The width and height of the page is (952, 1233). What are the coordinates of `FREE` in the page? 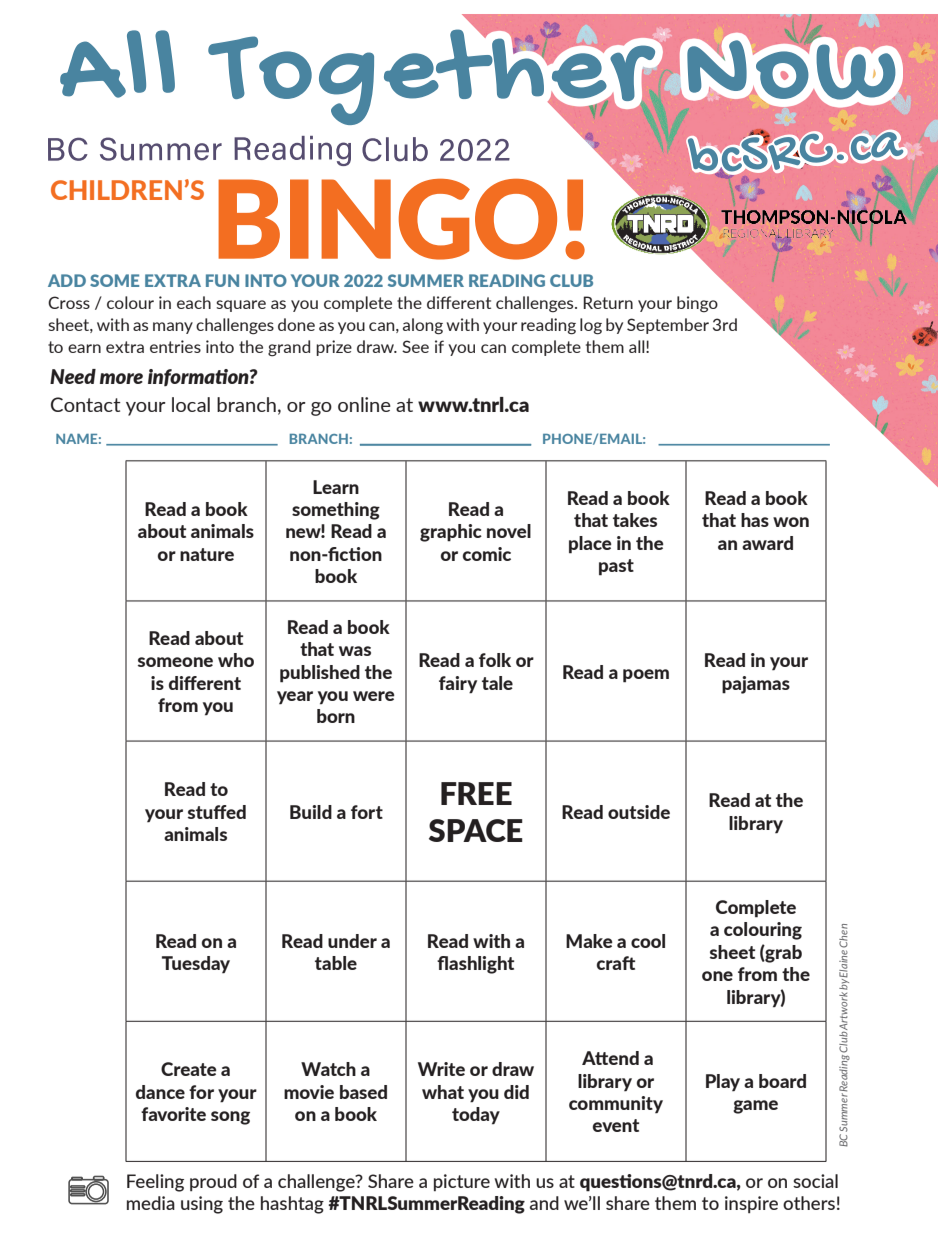 It's located at (476, 793).
